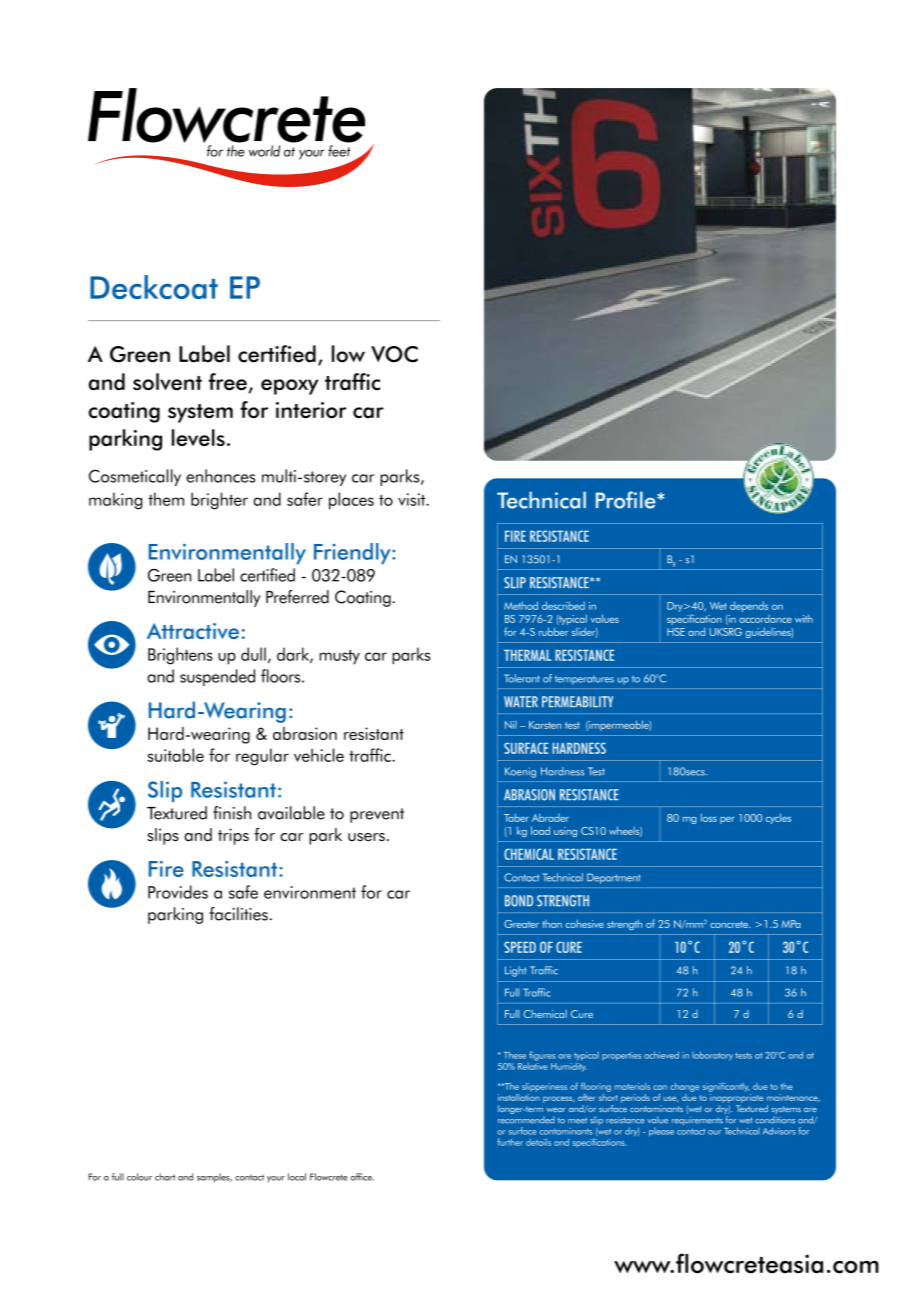 Image resolution: width=924 pixels, height=1308 pixels. Describe the element at coordinates (175, 755) in the document. I see `suitable` at that location.
